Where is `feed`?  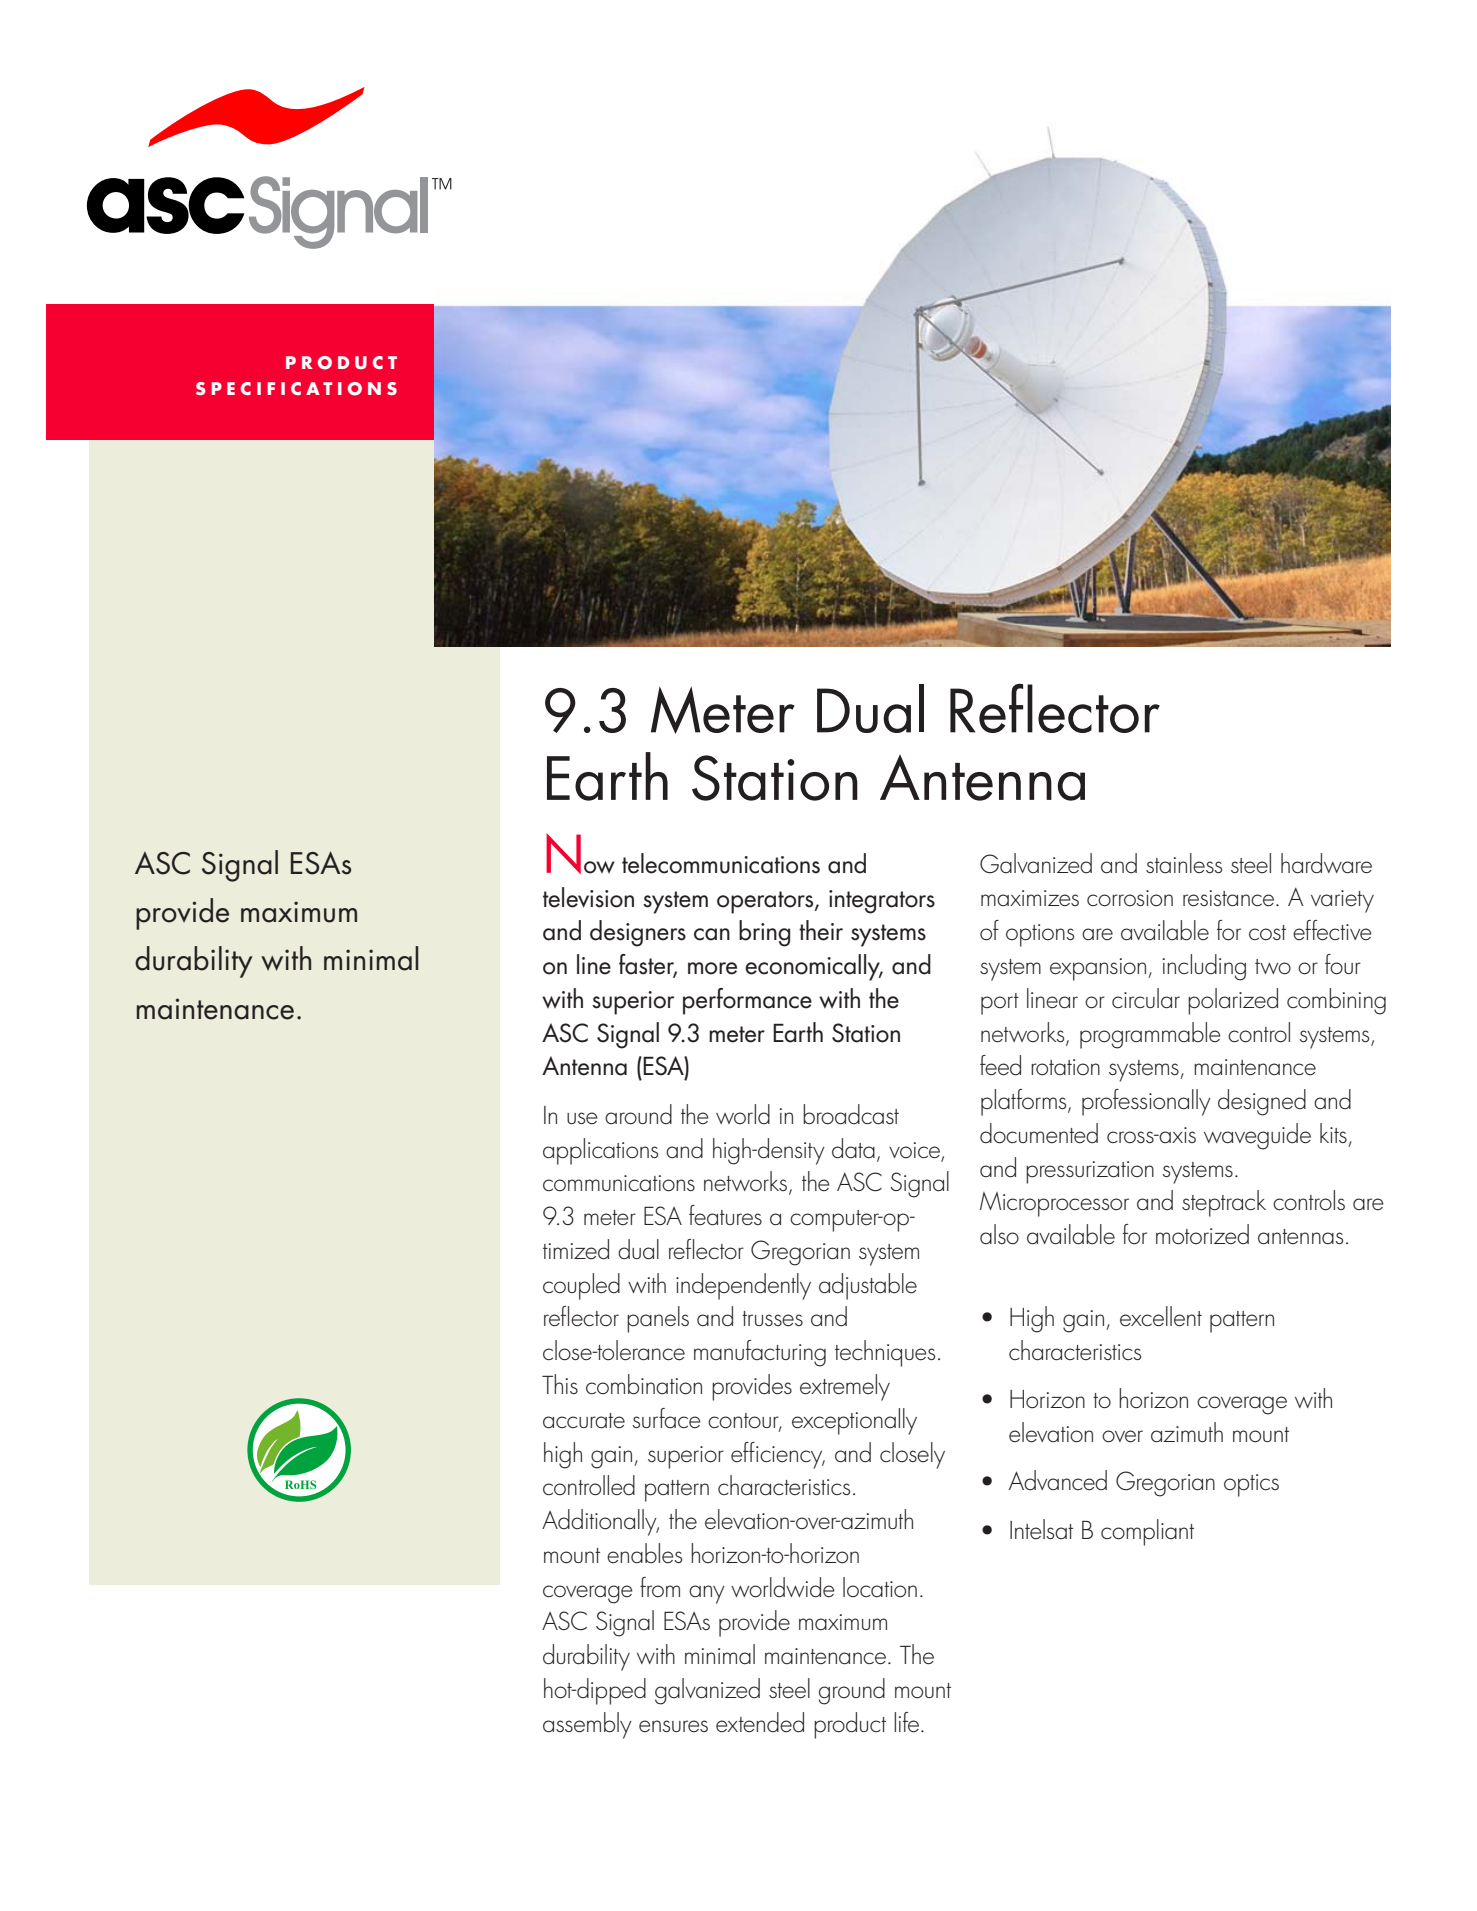 feed is located at coordinates (1000, 1065).
